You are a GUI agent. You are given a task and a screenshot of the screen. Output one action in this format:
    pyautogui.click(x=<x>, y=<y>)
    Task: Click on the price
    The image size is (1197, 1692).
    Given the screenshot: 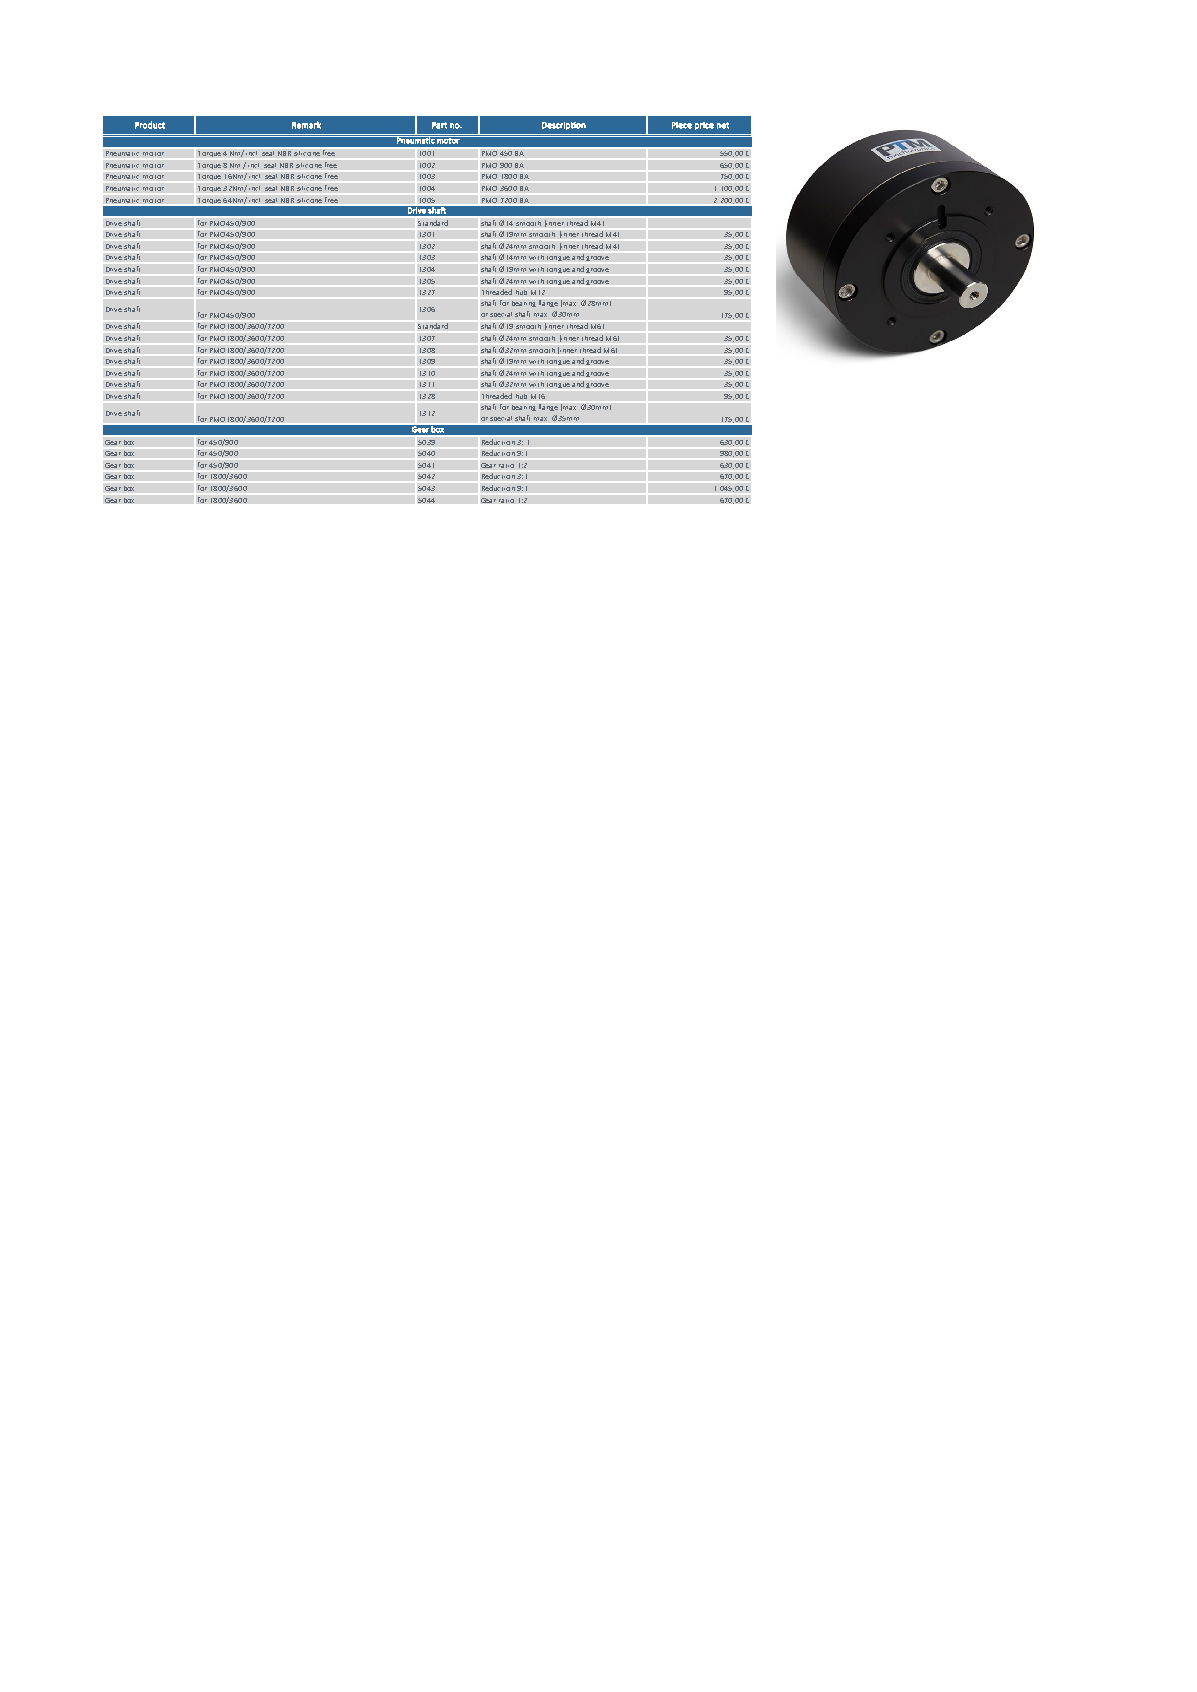 What is the action you would take?
    pyautogui.click(x=704, y=126)
